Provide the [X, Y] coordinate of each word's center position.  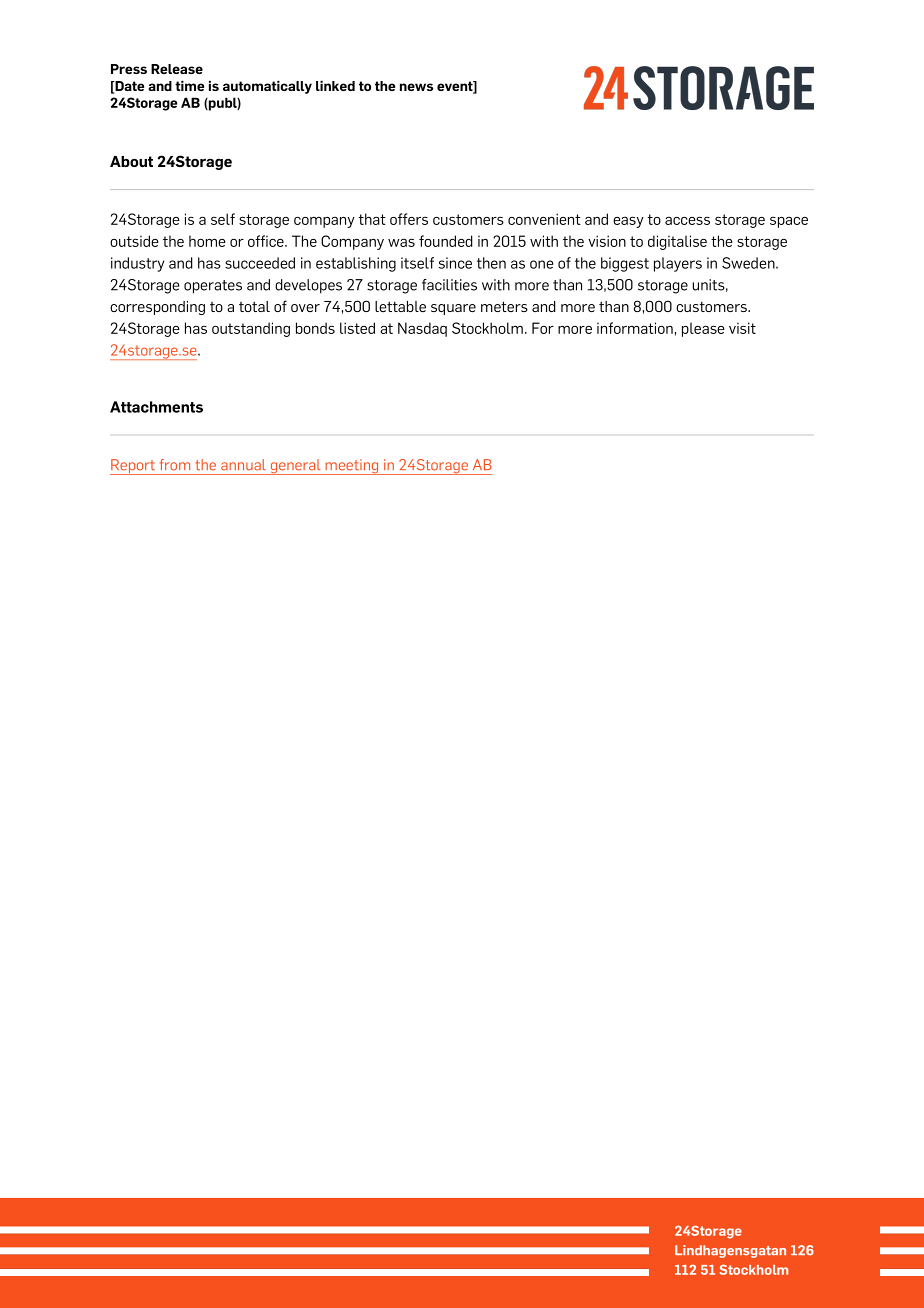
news [416, 87]
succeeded [260, 263]
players [678, 264]
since [455, 263]
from [175, 465]
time [189, 86]
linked [335, 86]
